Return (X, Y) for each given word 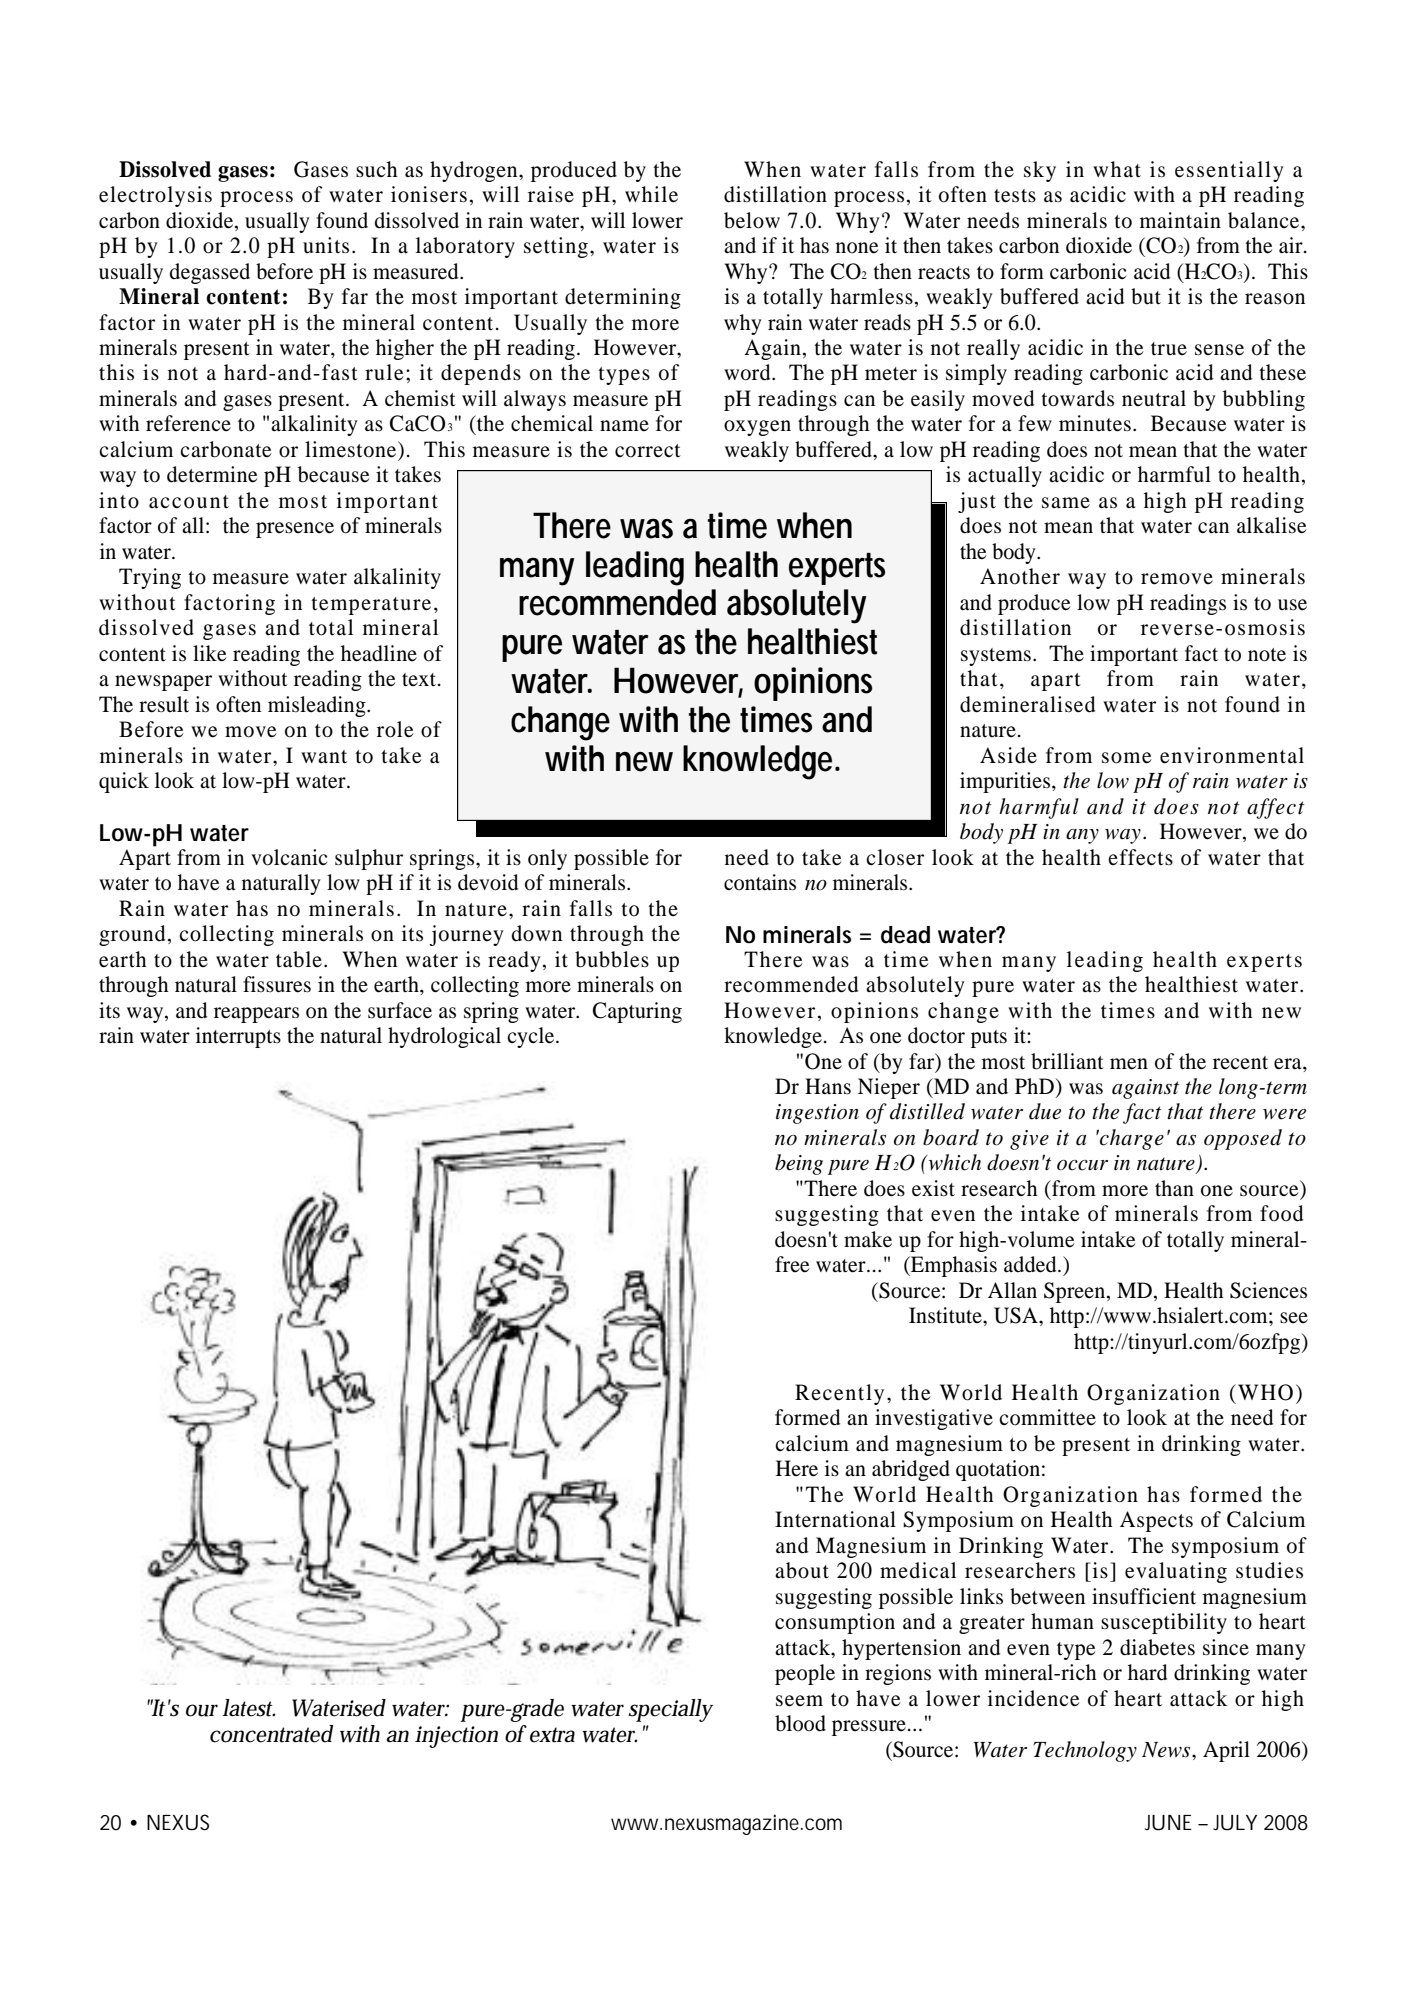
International (835, 1519)
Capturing (637, 1012)
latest (249, 1708)
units (326, 245)
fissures (277, 984)
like (209, 653)
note (1267, 655)
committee (1047, 1417)
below (752, 220)
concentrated (271, 1734)
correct (648, 451)
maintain (1180, 220)
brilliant (1067, 1061)
